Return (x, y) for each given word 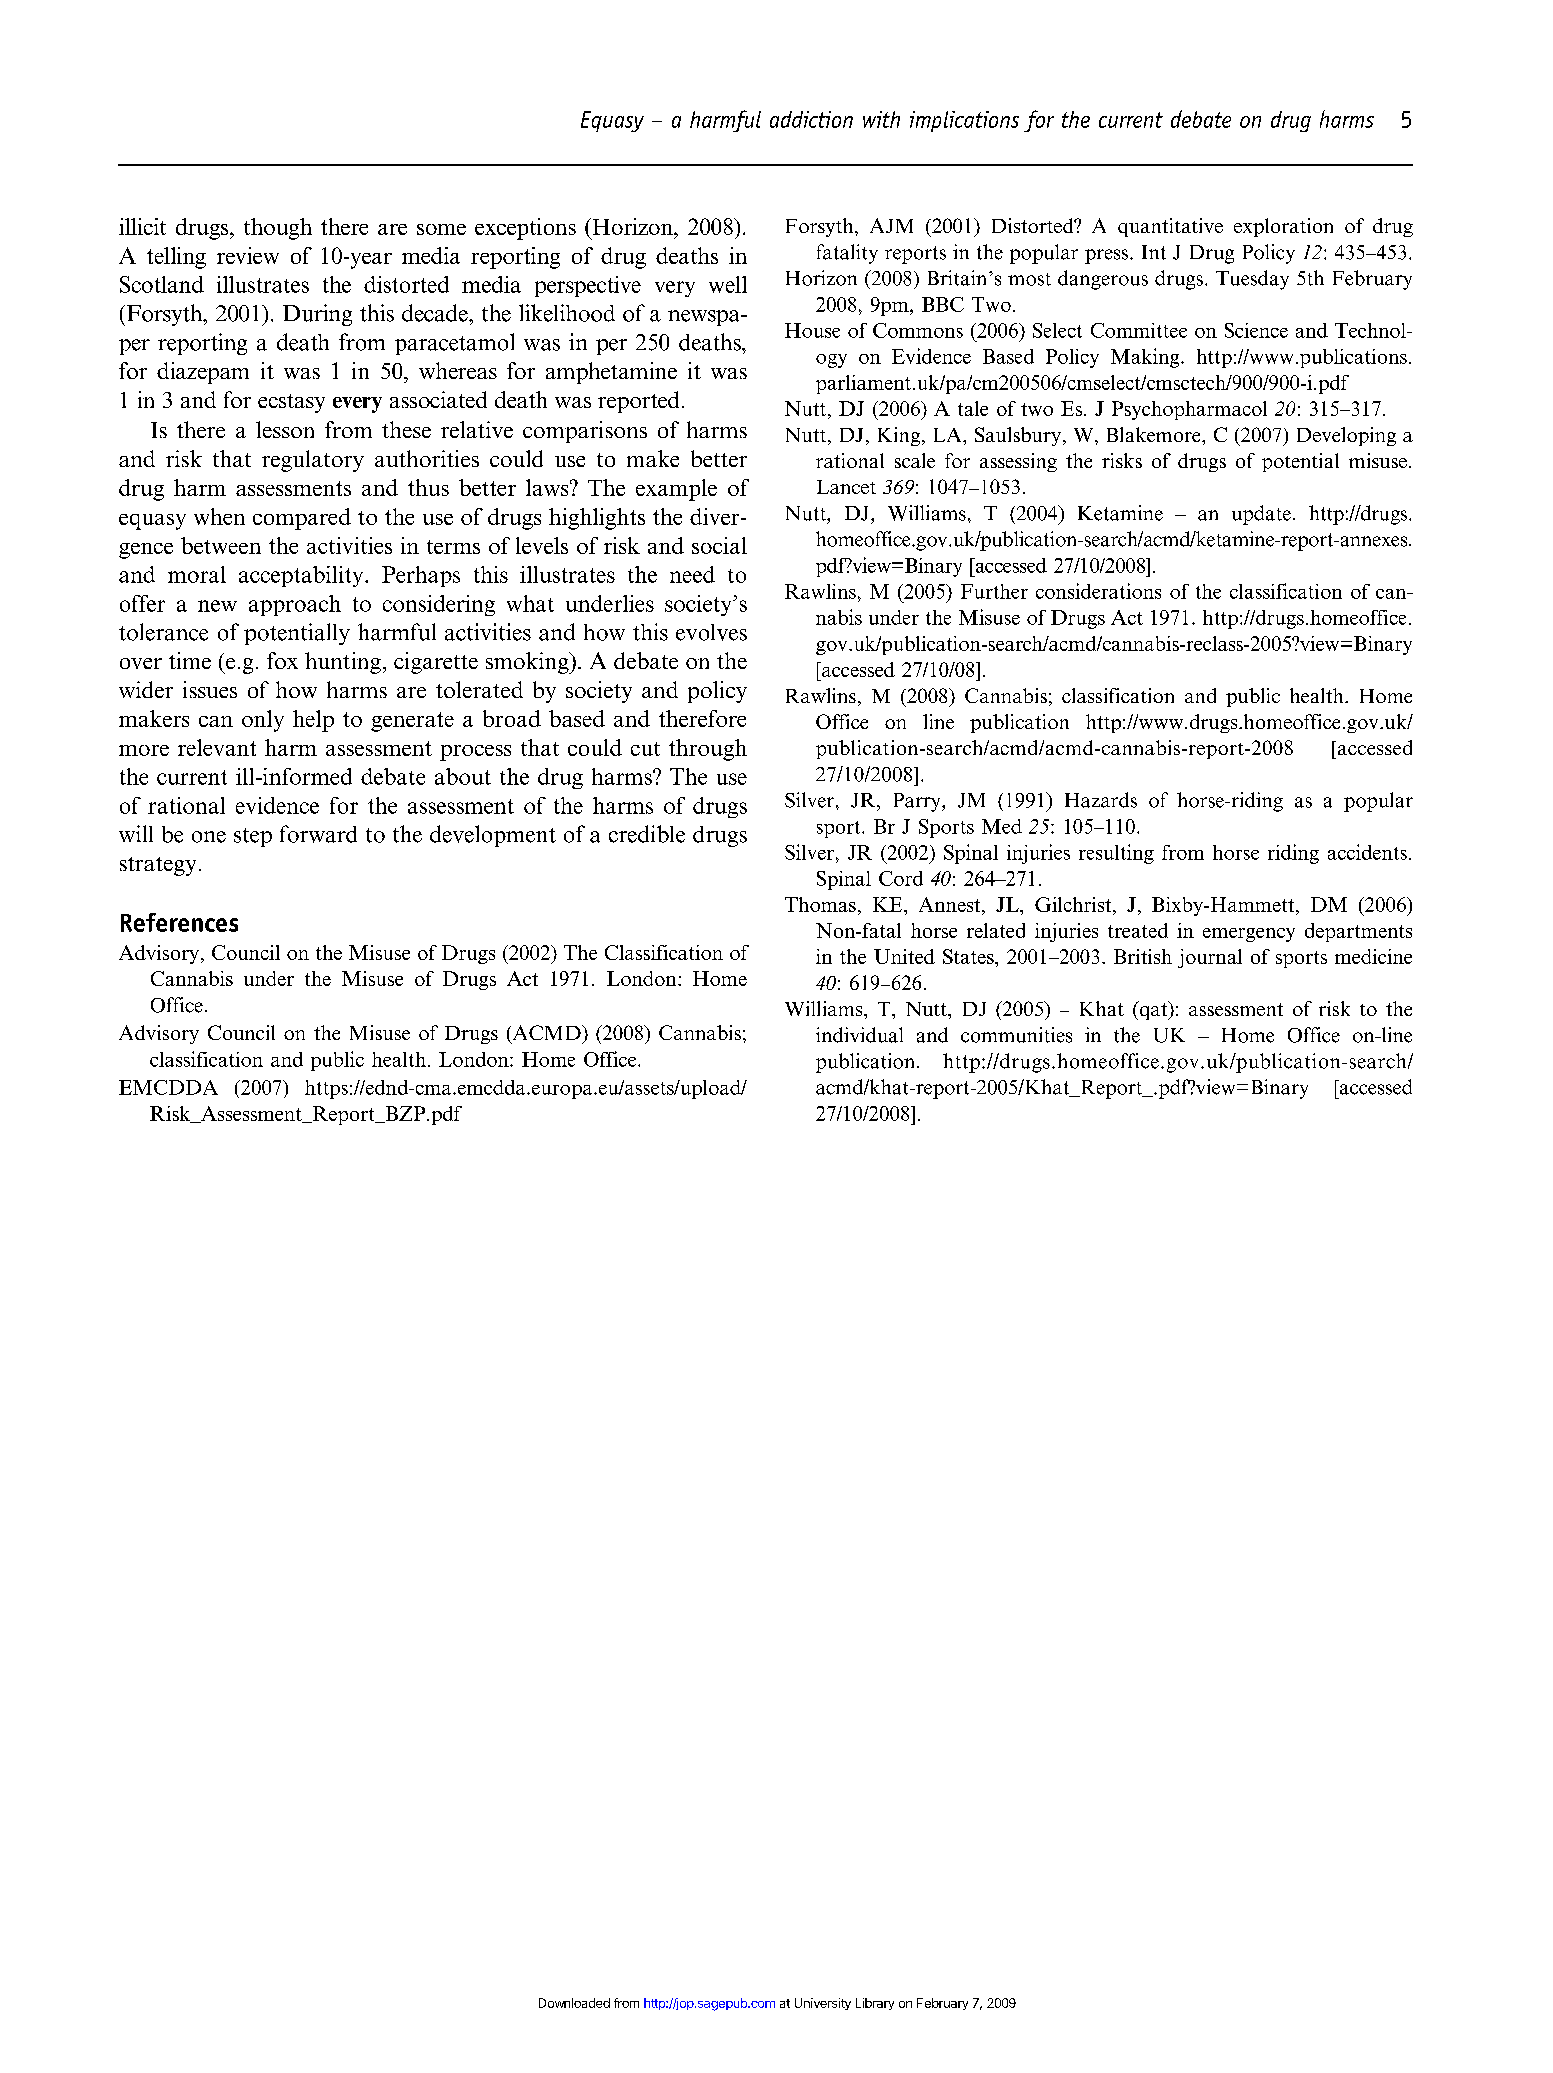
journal (1210, 958)
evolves (711, 632)
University (823, 2004)
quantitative (1170, 227)
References (179, 922)
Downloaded (574, 2003)
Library (875, 2004)
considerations (1098, 591)
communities (1016, 1035)
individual (859, 1035)
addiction (811, 119)
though (278, 229)
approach (295, 605)
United (904, 956)
